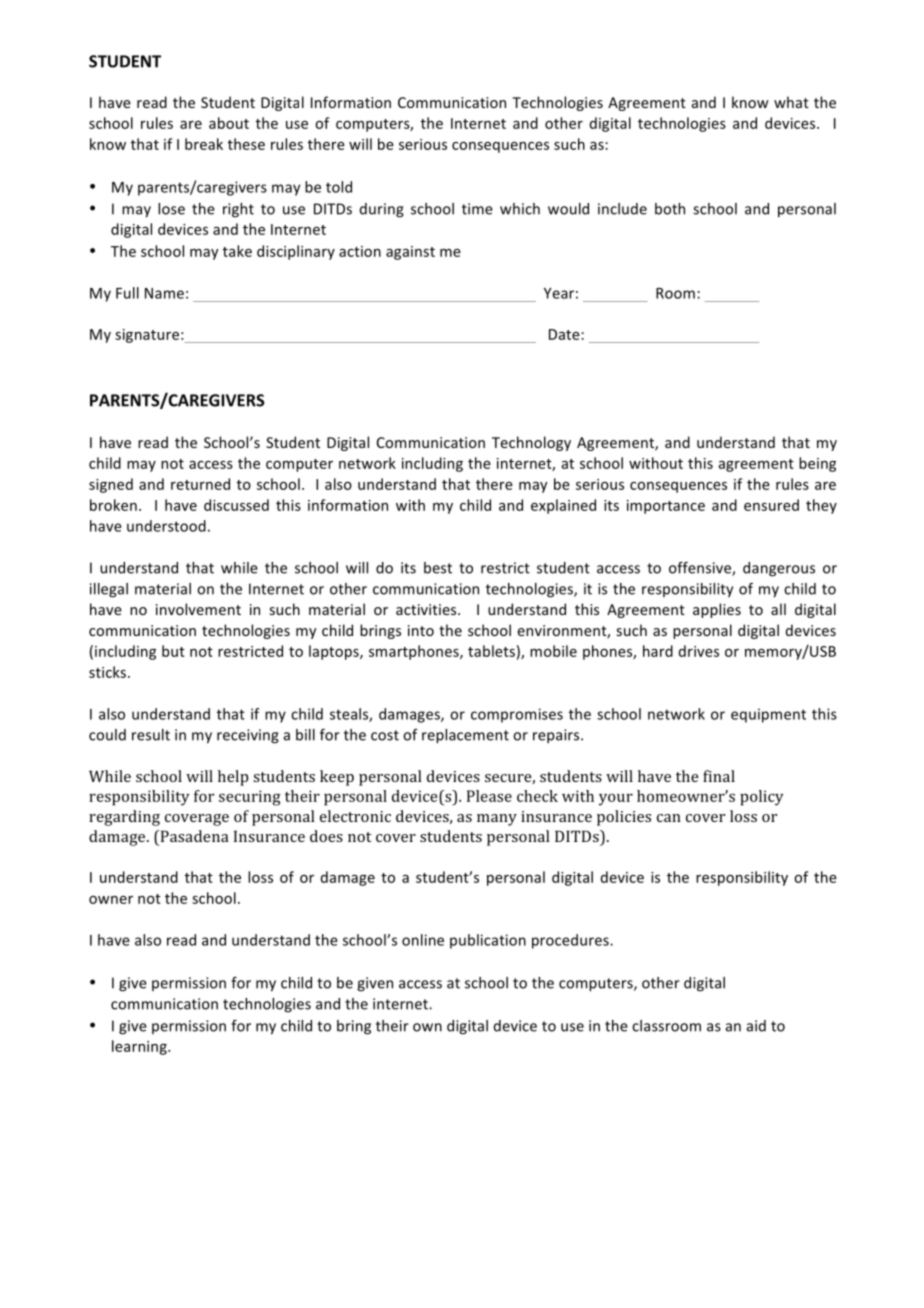 Image resolution: width=924 pixels, height=1308 pixels. What do you see at coordinates (465, 736) in the screenshot?
I see `replacement` at bounding box center [465, 736].
